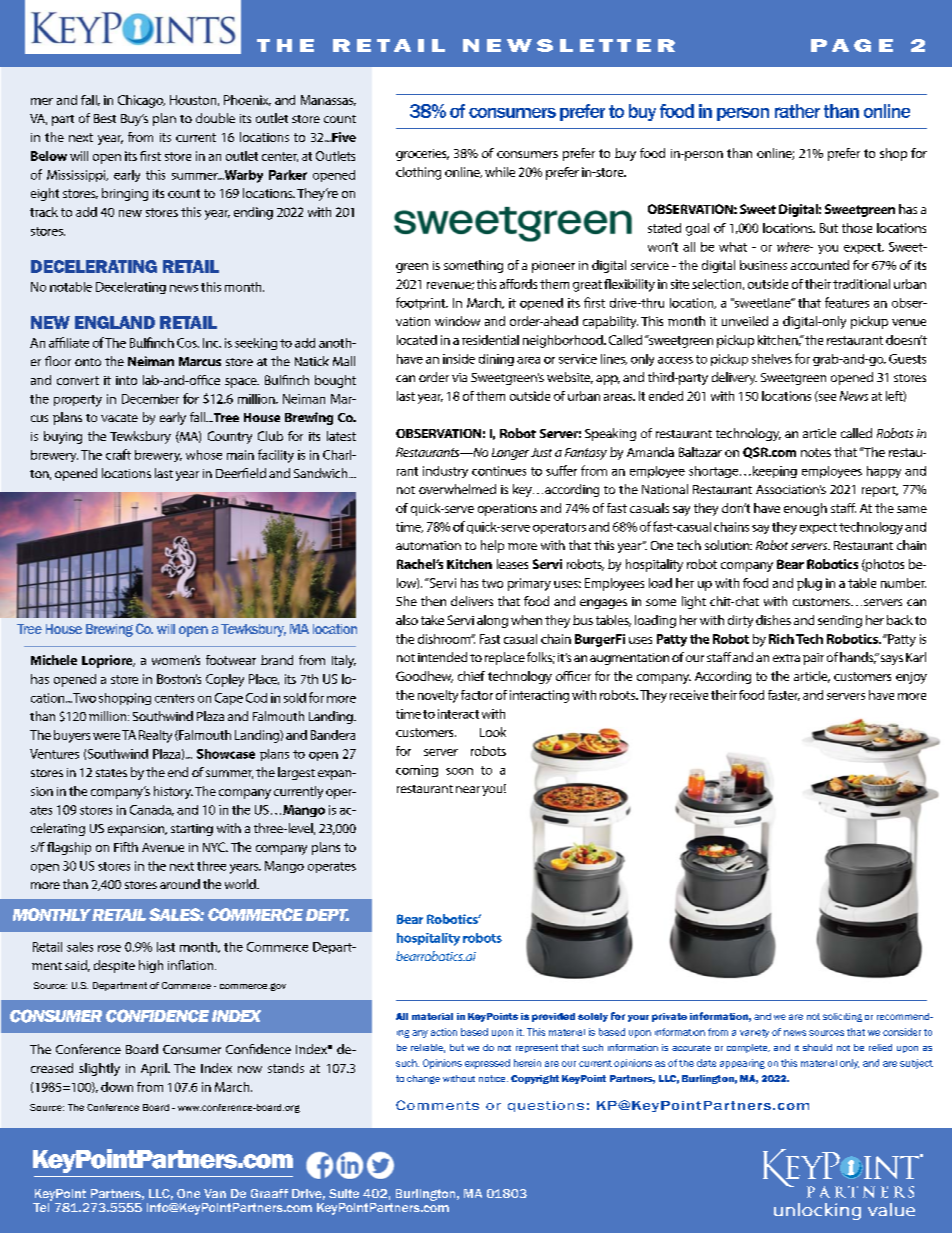  What do you see at coordinates (468, 789) in the screenshot?
I see `near` at bounding box center [468, 789].
